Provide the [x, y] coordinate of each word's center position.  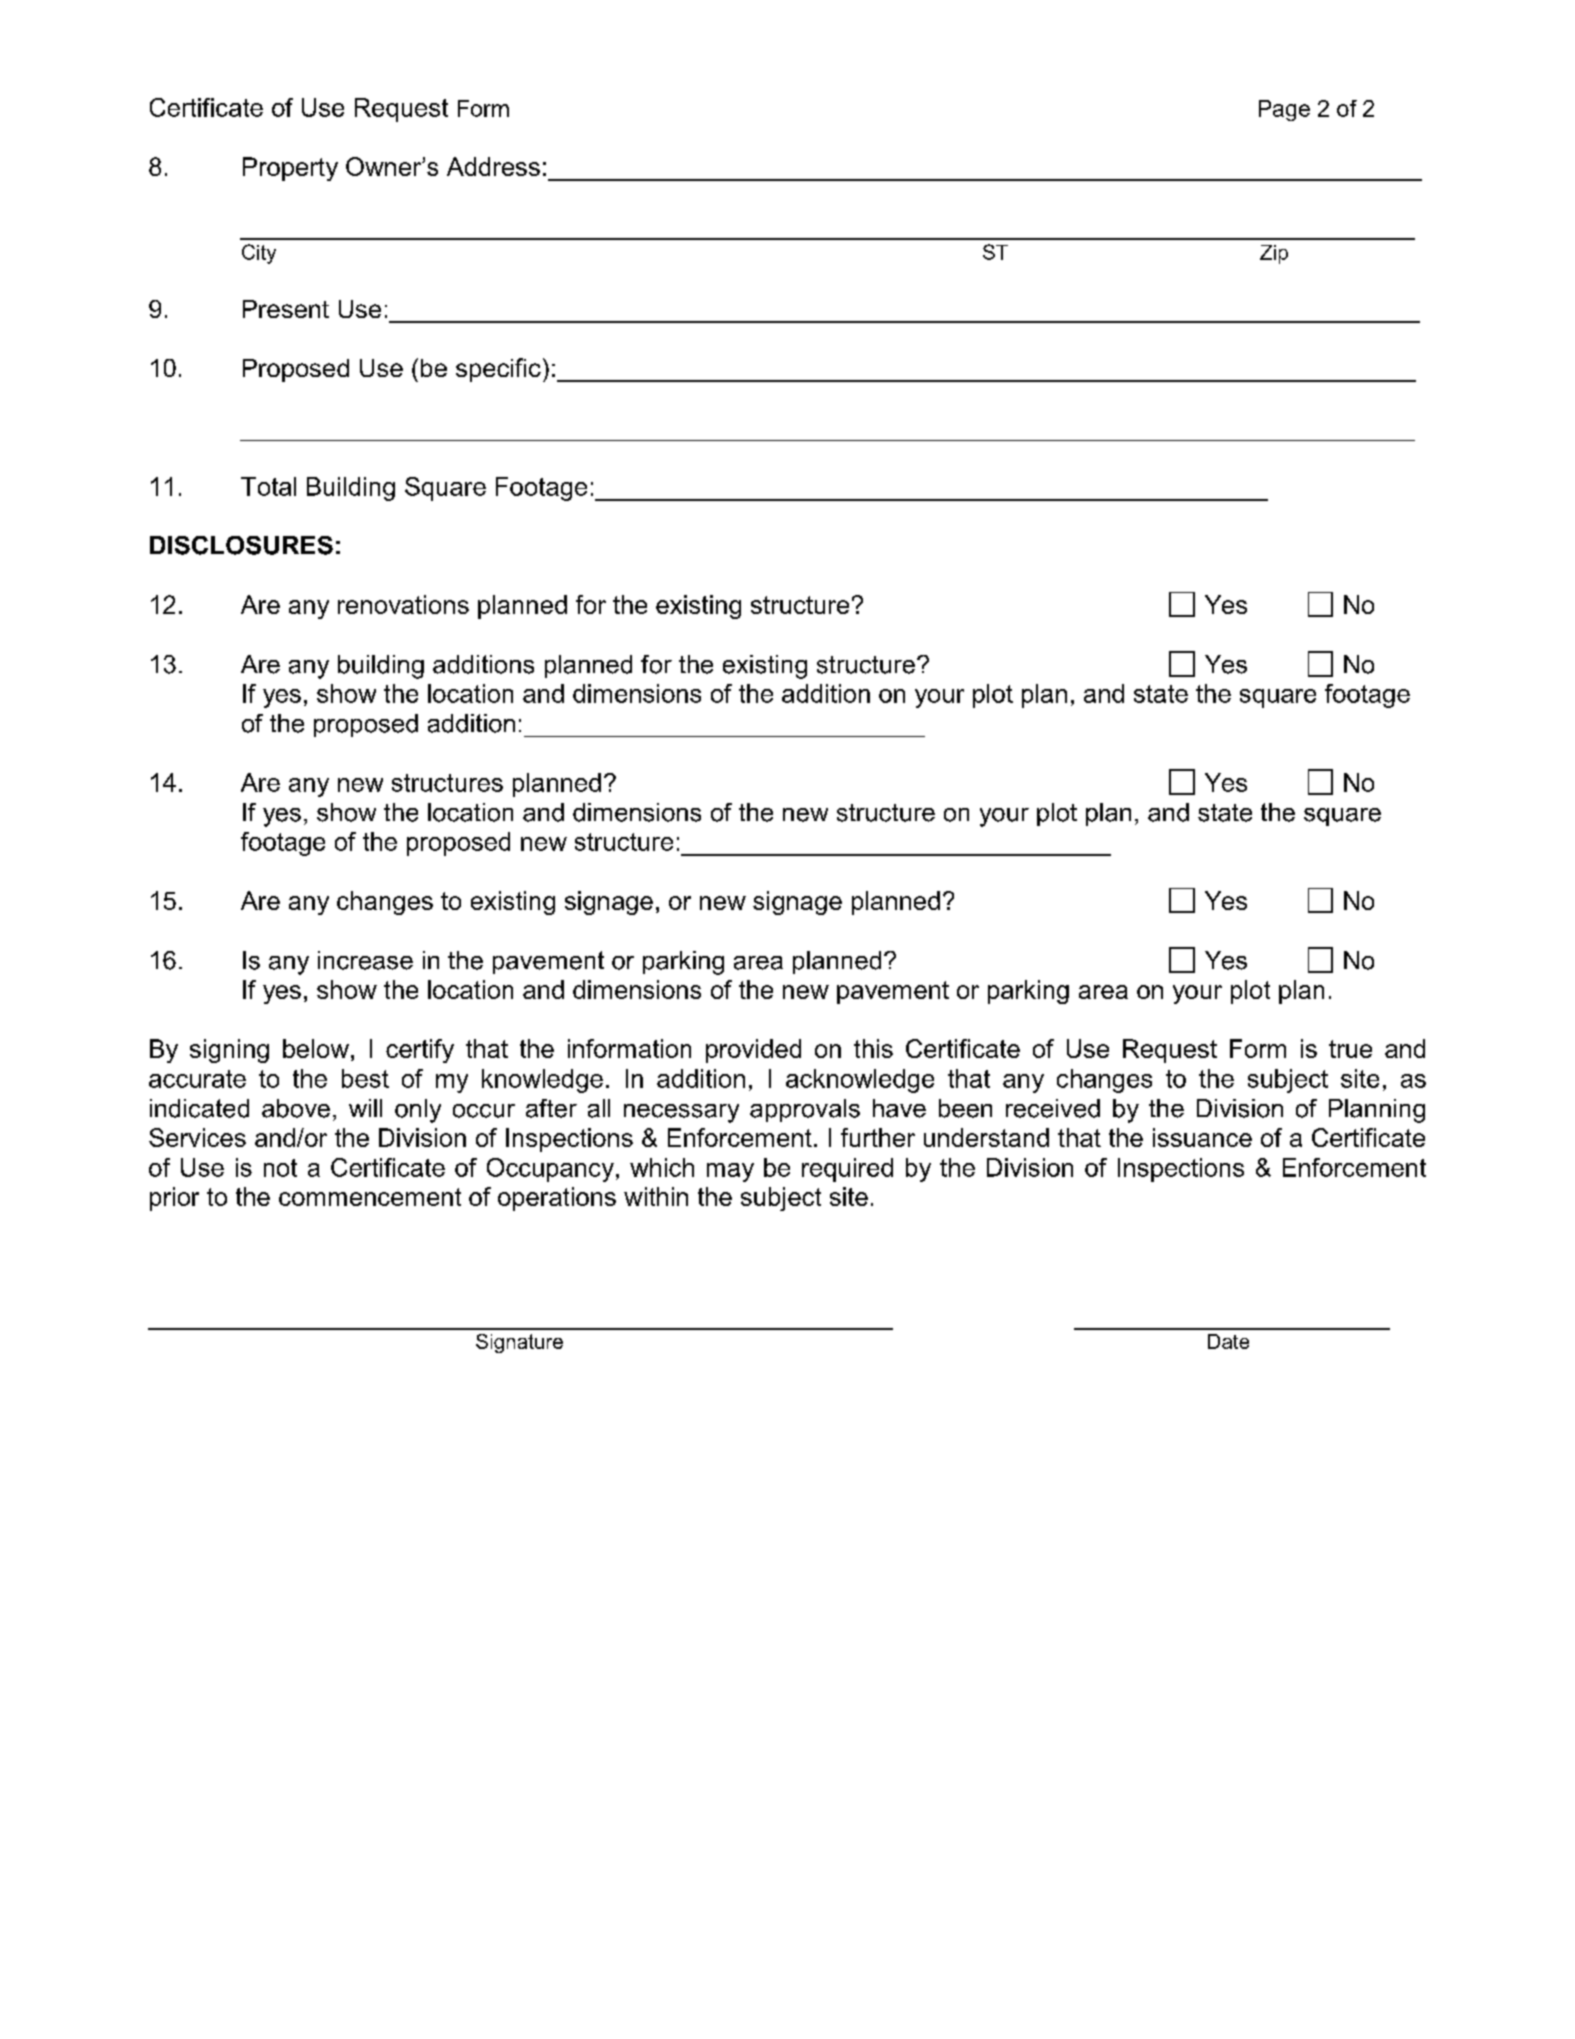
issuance [1202, 1137]
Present [286, 309]
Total [268, 486]
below [316, 1048]
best [365, 1078]
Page [1284, 110]
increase [365, 960]
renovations [403, 604]
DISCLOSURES [241, 545]
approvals [805, 1110]
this [873, 1048]
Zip [1274, 254]
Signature [519, 1343]
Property [290, 169]
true [1350, 1049]
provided [753, 1051]
